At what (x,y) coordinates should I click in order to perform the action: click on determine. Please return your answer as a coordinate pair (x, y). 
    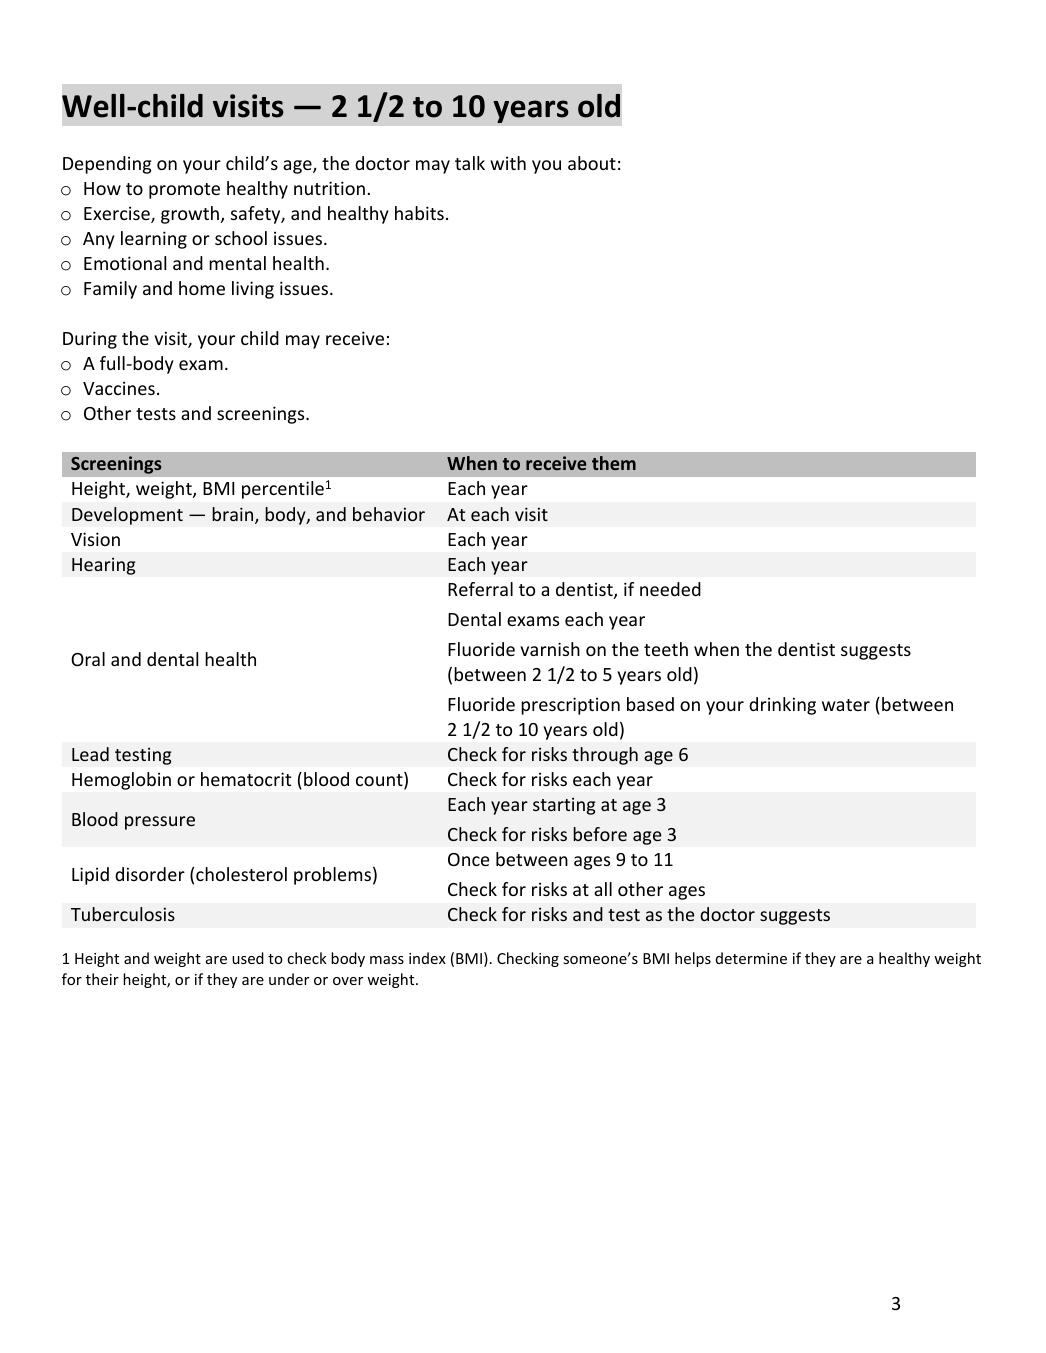
    Looking at the image, I should click on (751, 958).
